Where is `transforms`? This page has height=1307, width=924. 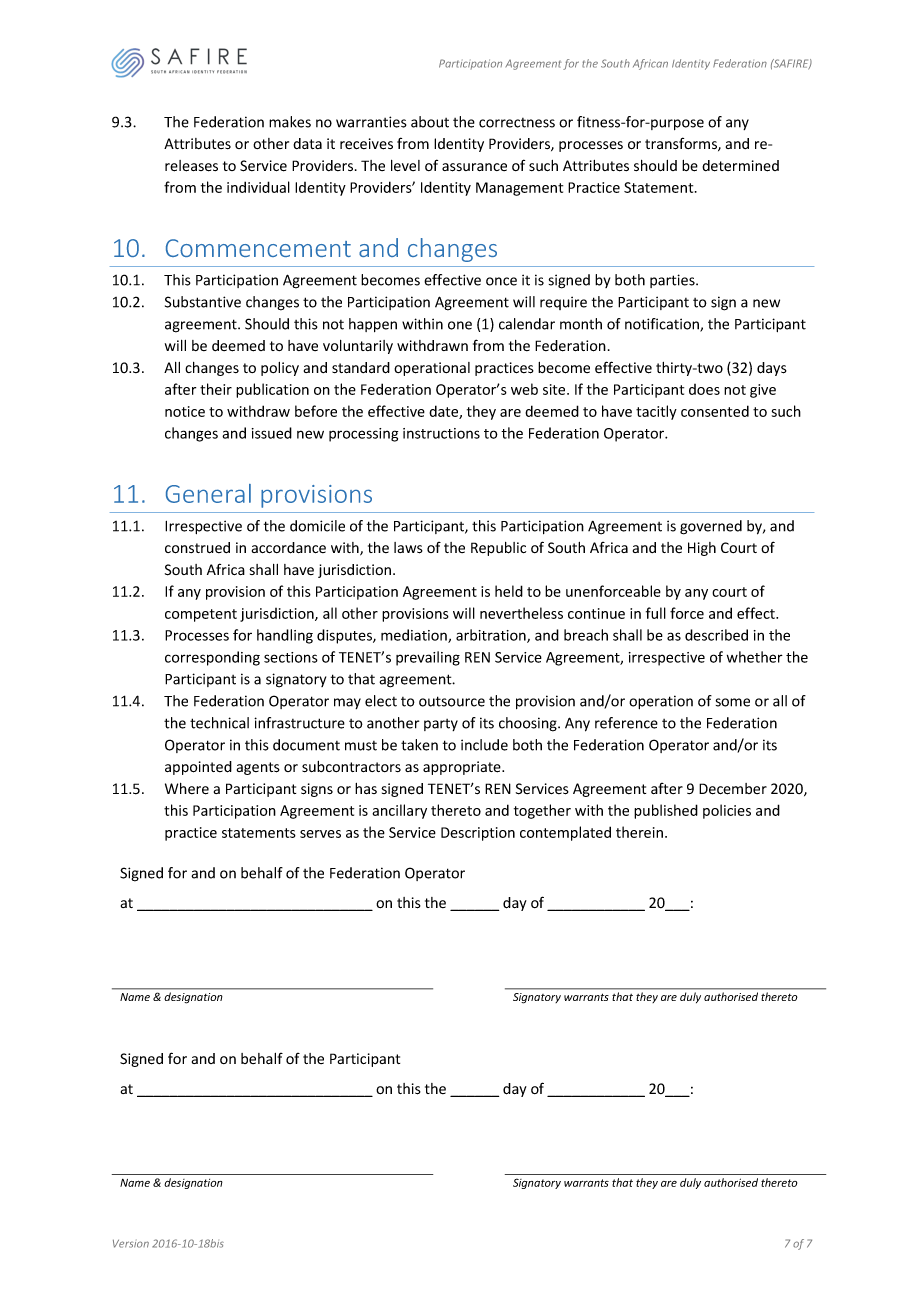 transforms is located at coordinates (682, 144).
